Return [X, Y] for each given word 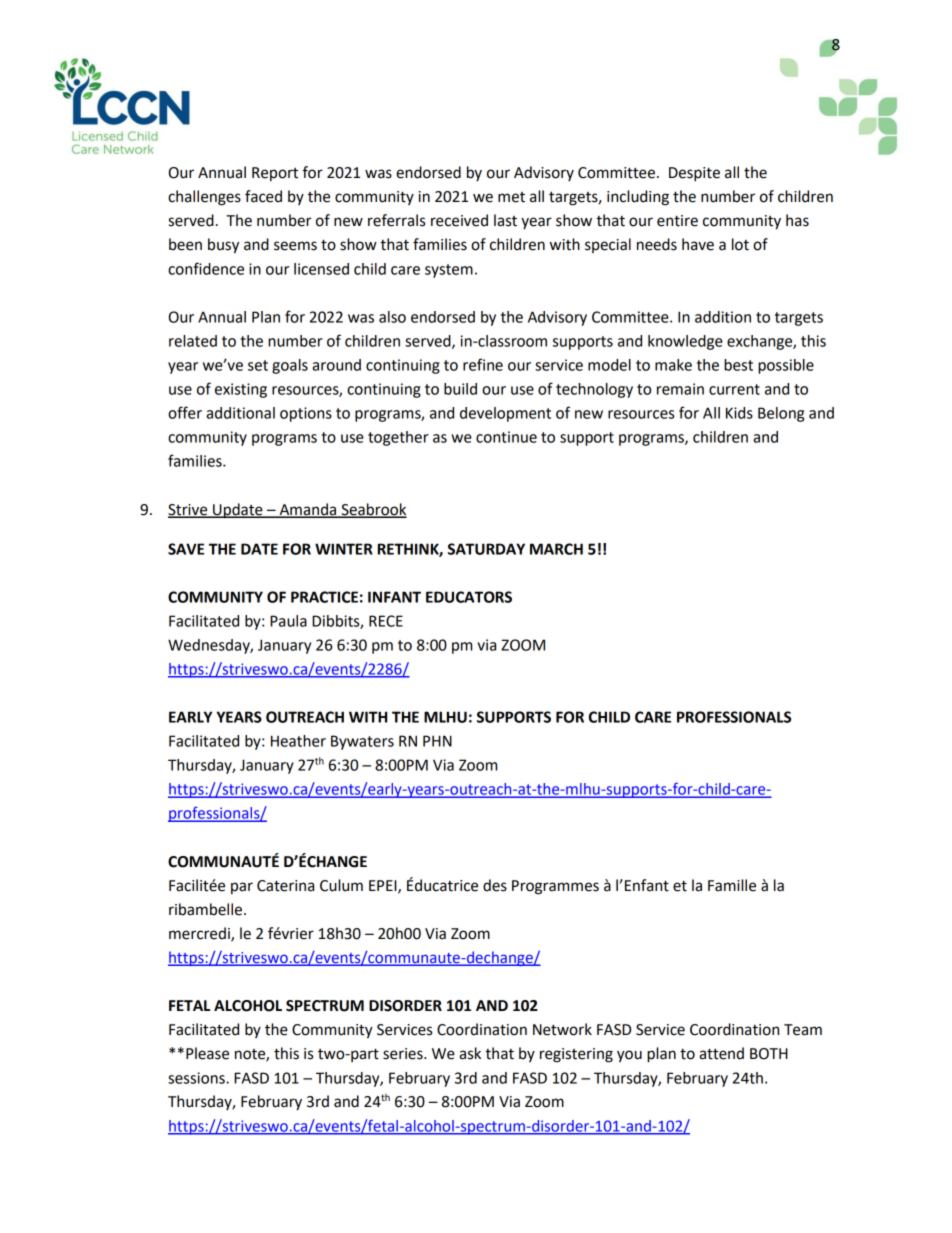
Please [207, 1053]
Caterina [285, 886]
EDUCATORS [469, 597]
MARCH [556, 549]
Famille [732, 885]
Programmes [555, 887]
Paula [288, 621]
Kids [739, 413]
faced [263, 196]
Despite [694, 174]
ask [470, 1053]
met [511, 197]
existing [241, 390]
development [505, 414]
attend [721, 1053]
